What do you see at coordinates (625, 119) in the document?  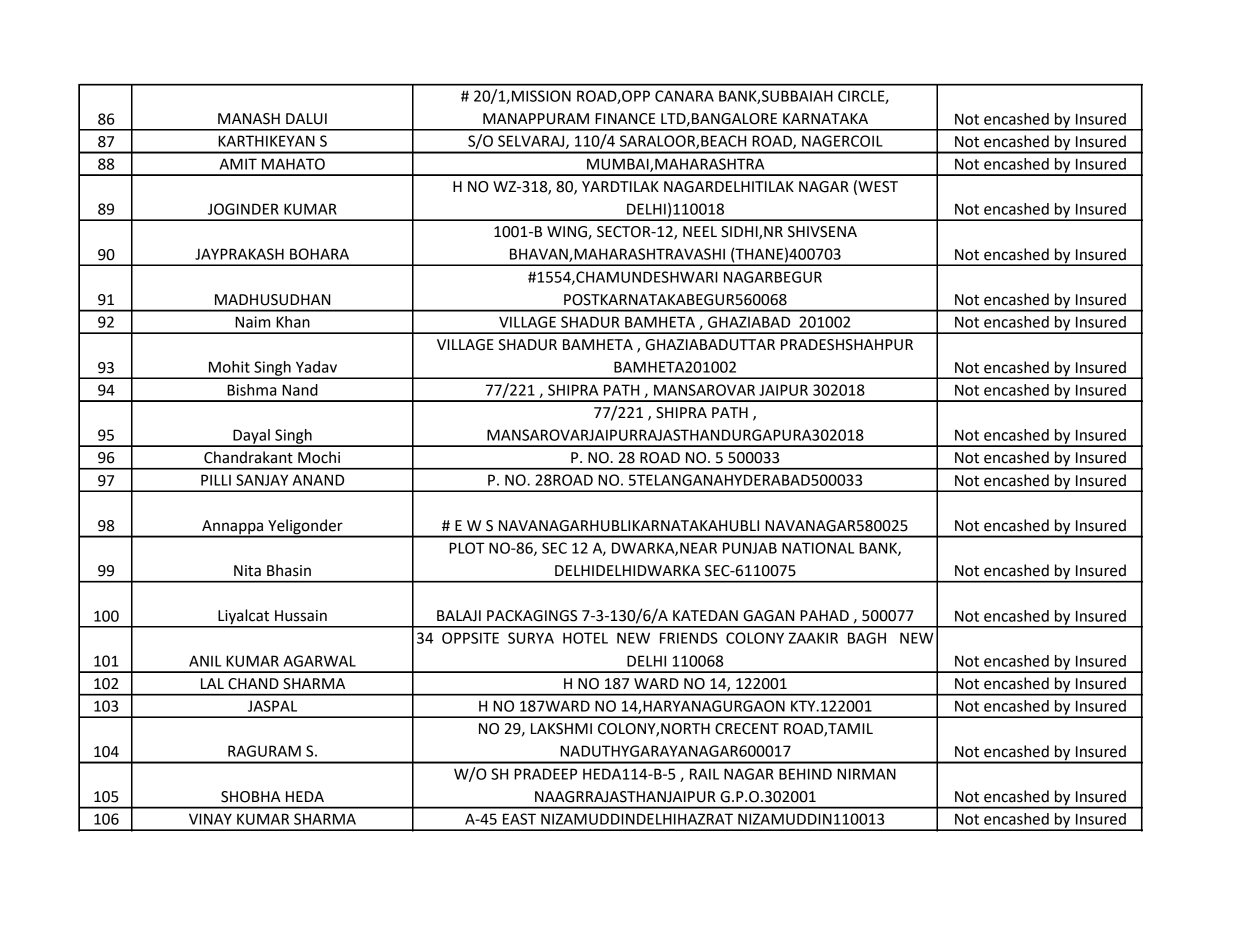 I see `FINANCE` at bounding box center [625, 119].
